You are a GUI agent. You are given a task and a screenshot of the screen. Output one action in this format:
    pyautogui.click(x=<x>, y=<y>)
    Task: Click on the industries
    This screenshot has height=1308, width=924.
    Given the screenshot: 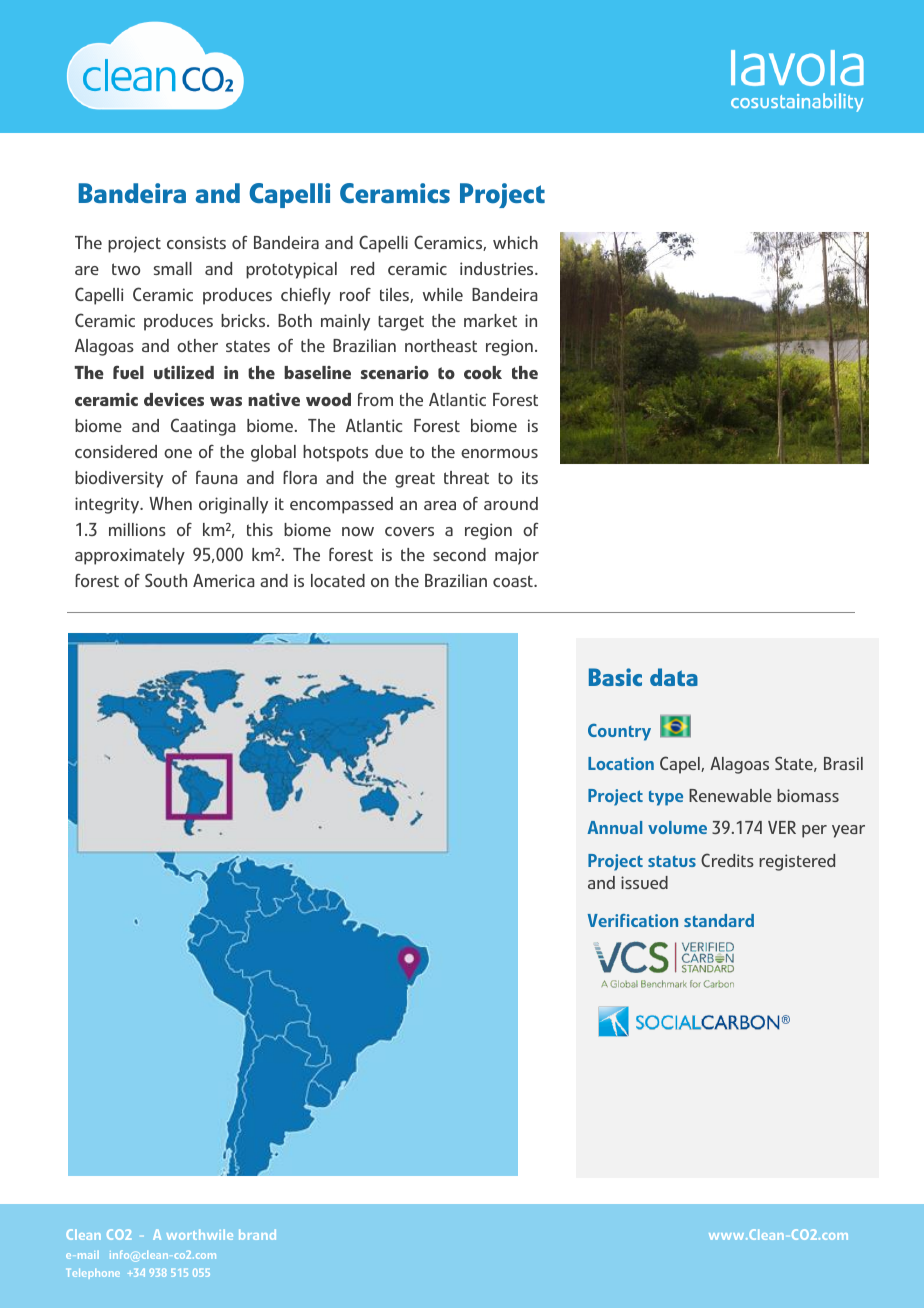 What is the action you would take?
    pyautogui.click(x=498, y=268)
